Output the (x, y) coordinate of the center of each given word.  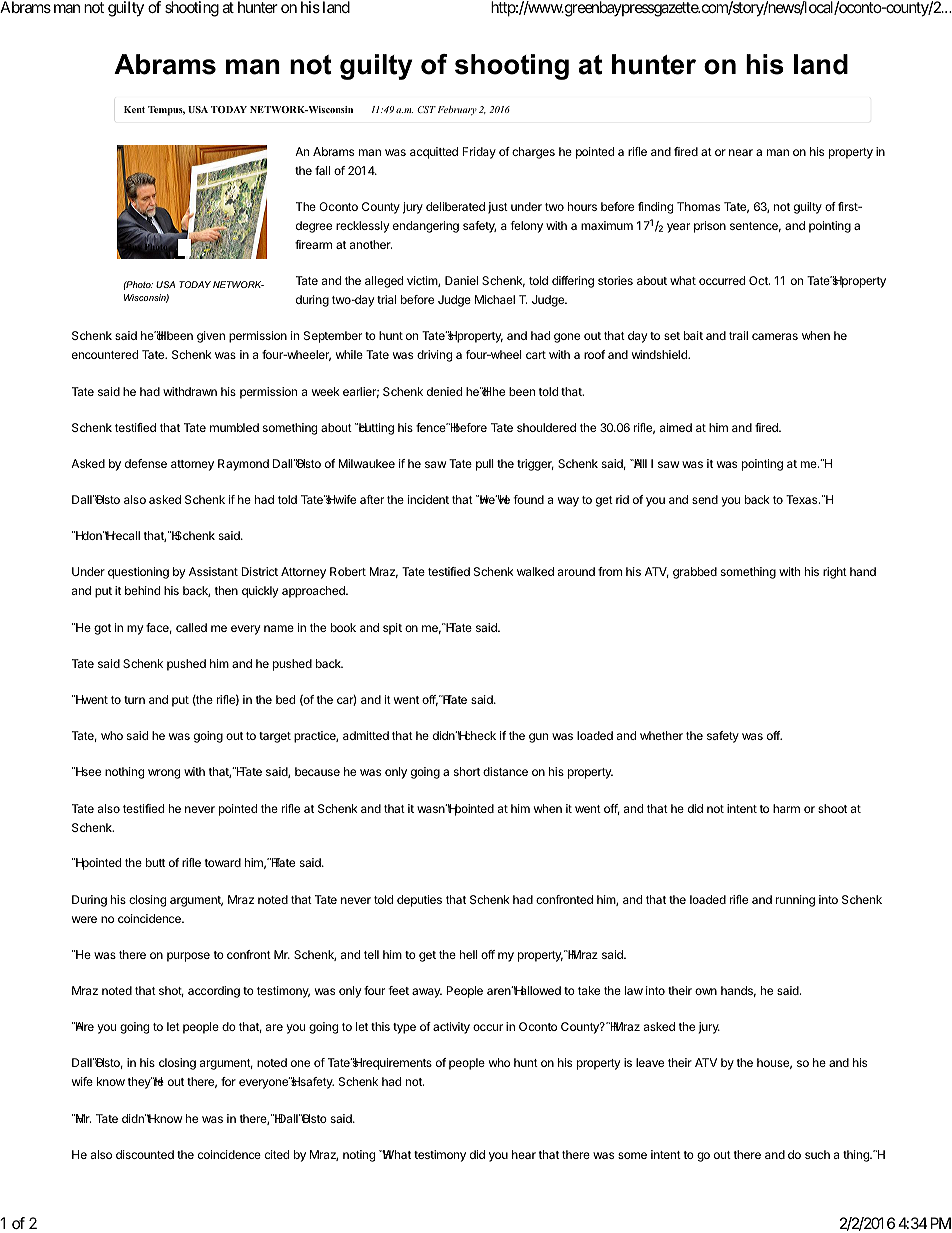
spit (392, 629)
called (191, 627)
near (741, 152)
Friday (479, 153)
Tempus (166, 111)
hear (524, 1154)
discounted (145, 1154)
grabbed (695, 573)
